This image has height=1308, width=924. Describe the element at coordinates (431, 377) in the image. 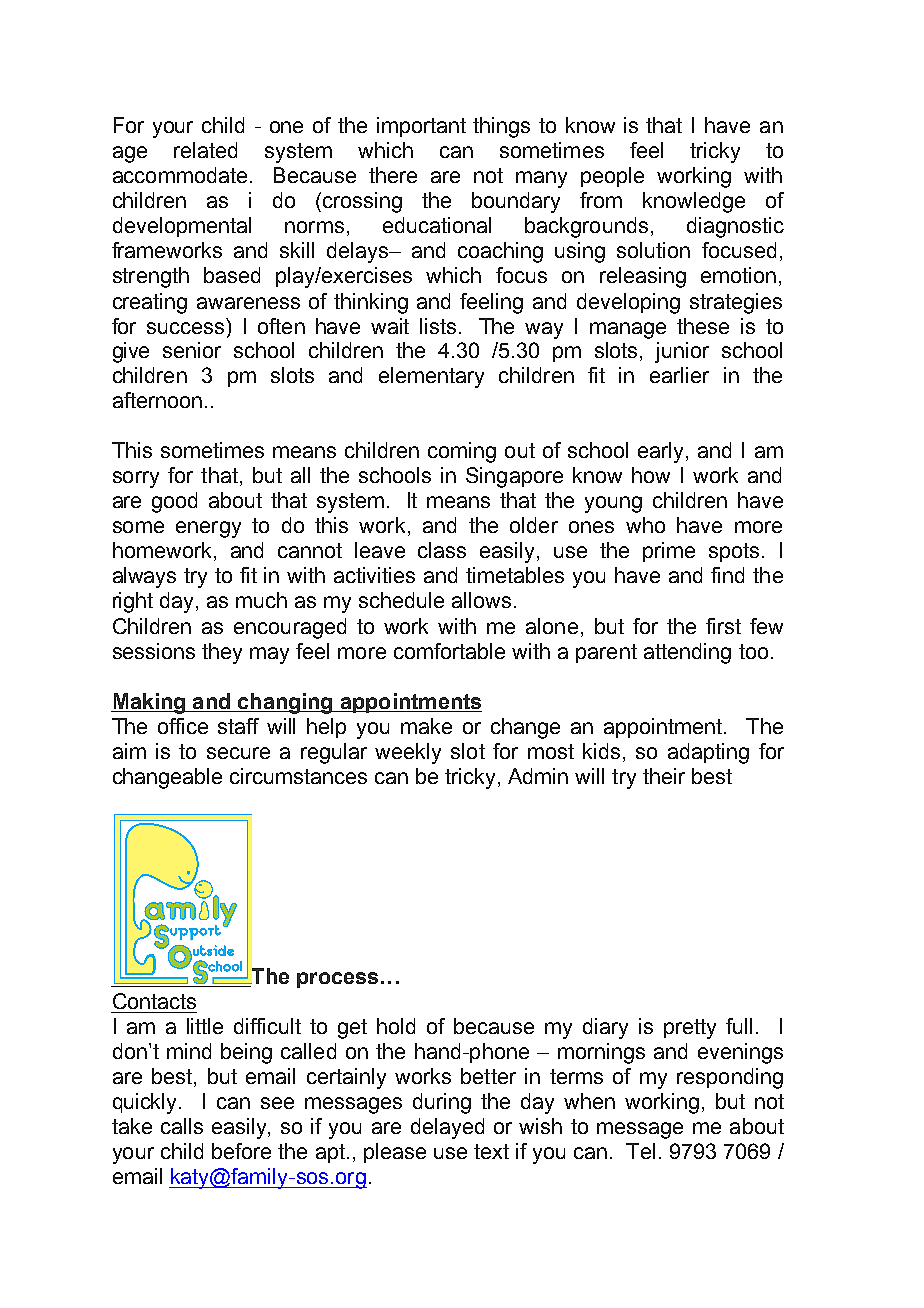

I see `elementary` at that location.
